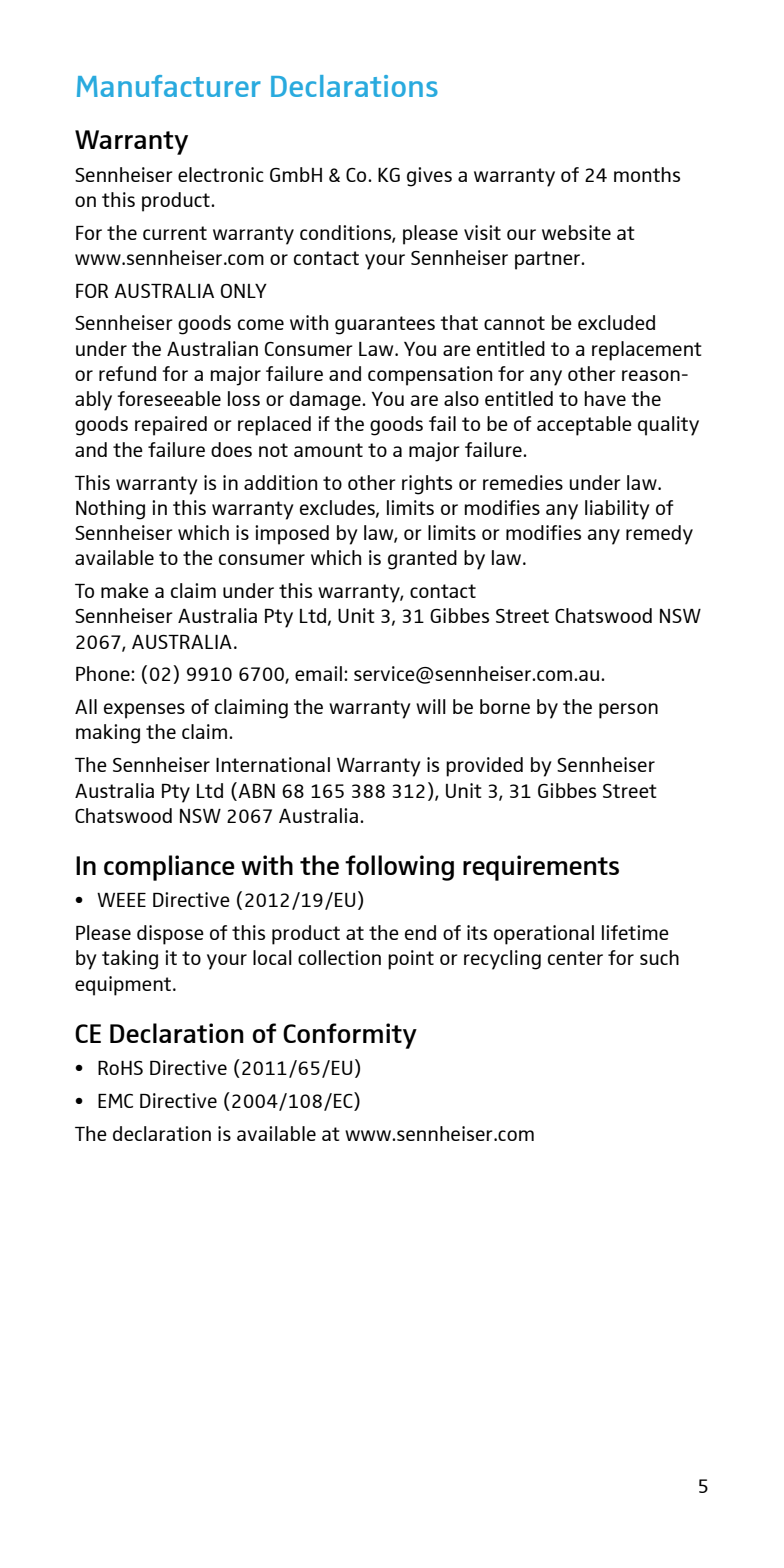 This screenshot has height=1568, width=784. Describe the element at coordinates (429, 177) in the screenshot. I see `gives` at that location.
